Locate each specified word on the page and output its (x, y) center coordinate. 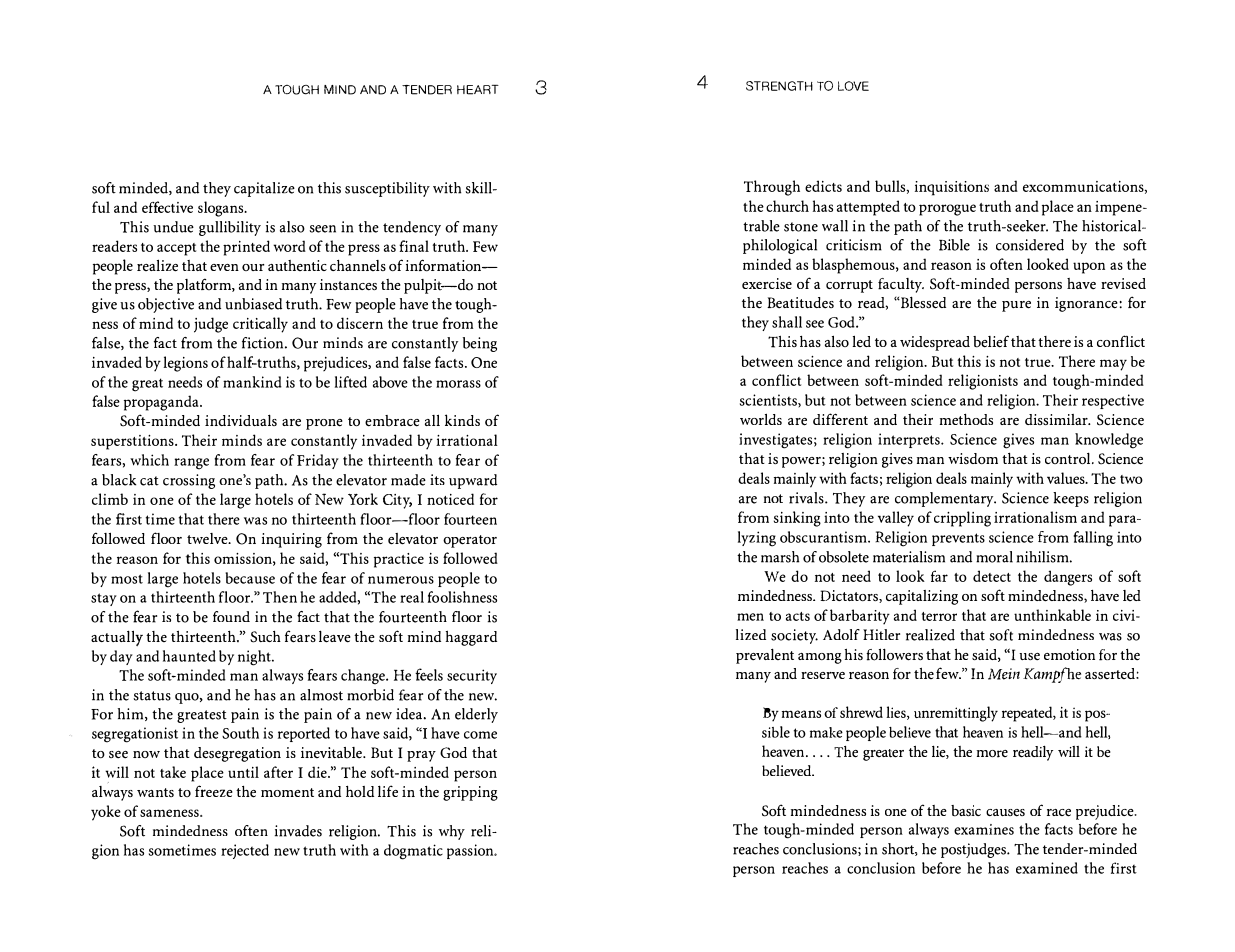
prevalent (765, 656)
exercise (767, 283)
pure (1016, 306)
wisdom (973, 458)
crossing (189, 481)
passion (471, 851)
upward (473, 481)
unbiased (253, 304)
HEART (478, 90)
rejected (245, 851)
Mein (1004, 674)
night (255, 658)
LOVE (853, 86)
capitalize (264, 189)
